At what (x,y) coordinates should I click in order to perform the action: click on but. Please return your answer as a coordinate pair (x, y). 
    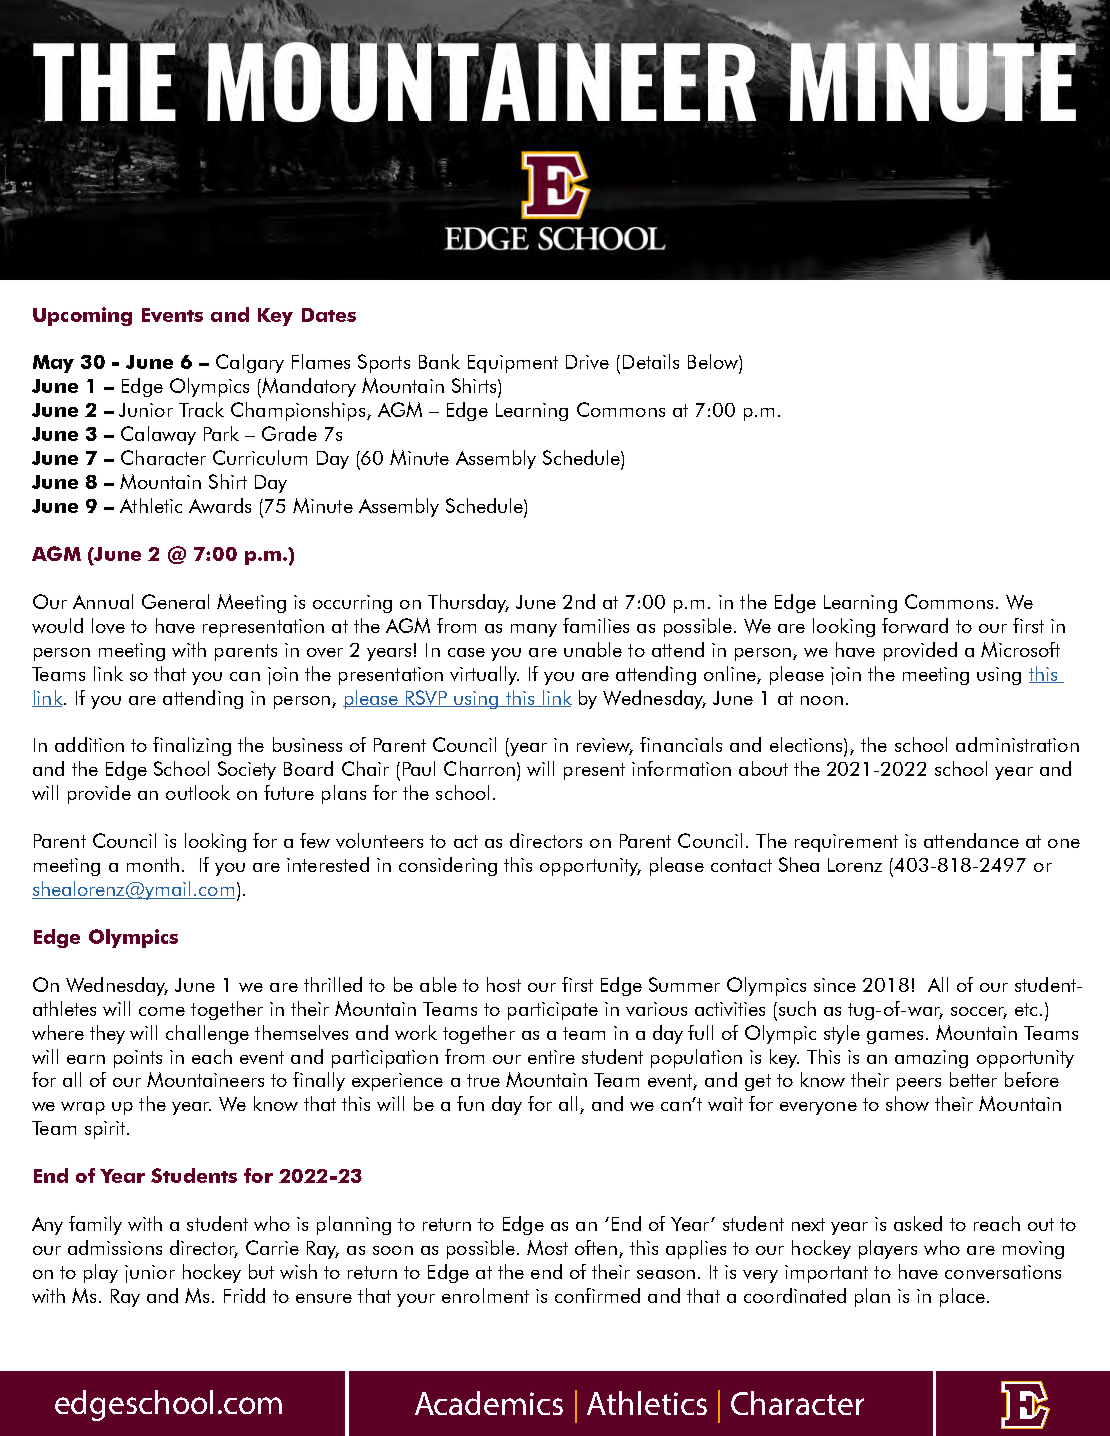
    Looking at the image, I should click on (261, 1271).
